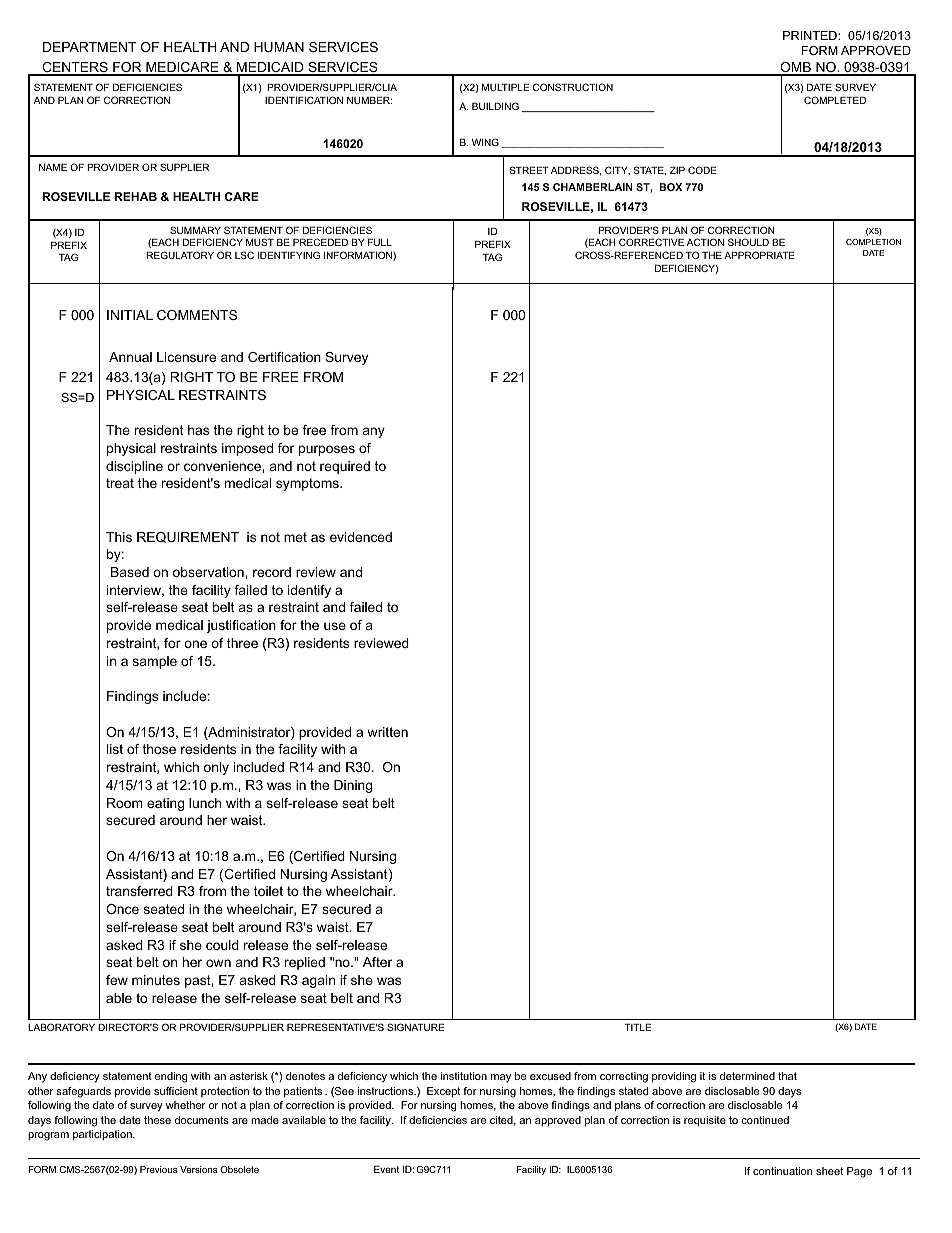  Describe the element at coordinates (130, 357) in the screenshot. I see `Annual` at that location.
